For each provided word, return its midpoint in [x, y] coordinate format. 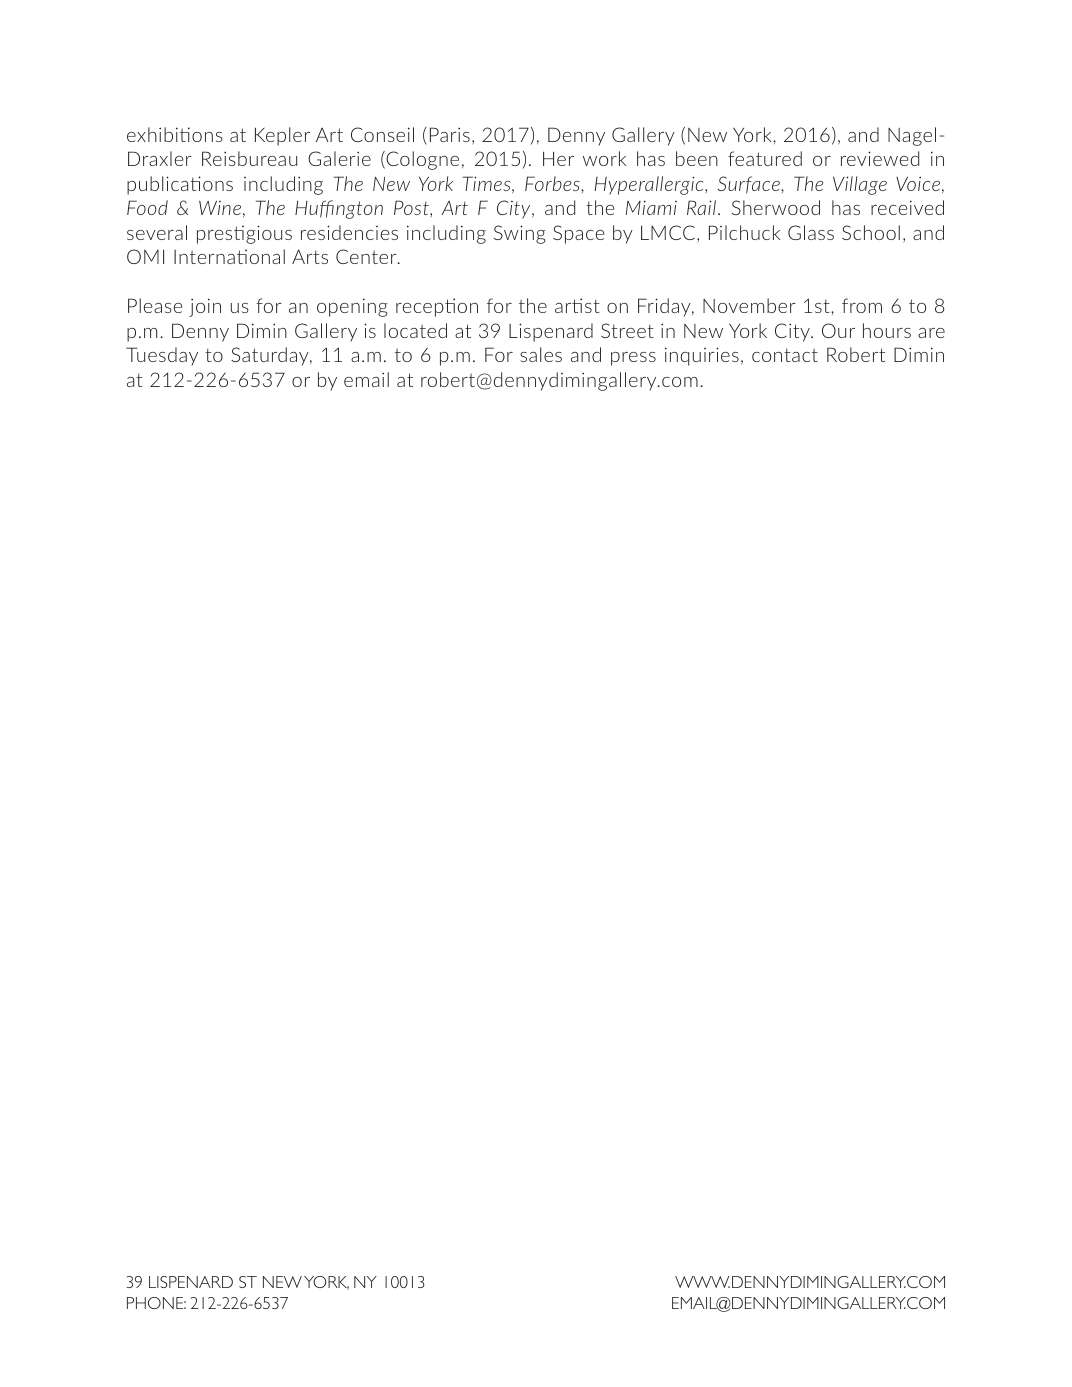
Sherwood [776, 207]
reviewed [880, 158]
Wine [220, 208]
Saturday [271, 356]
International [229, 256]
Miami [651, 207]
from [862, 305]
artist [577, 305]
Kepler [282, 136]
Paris [450, 134]
